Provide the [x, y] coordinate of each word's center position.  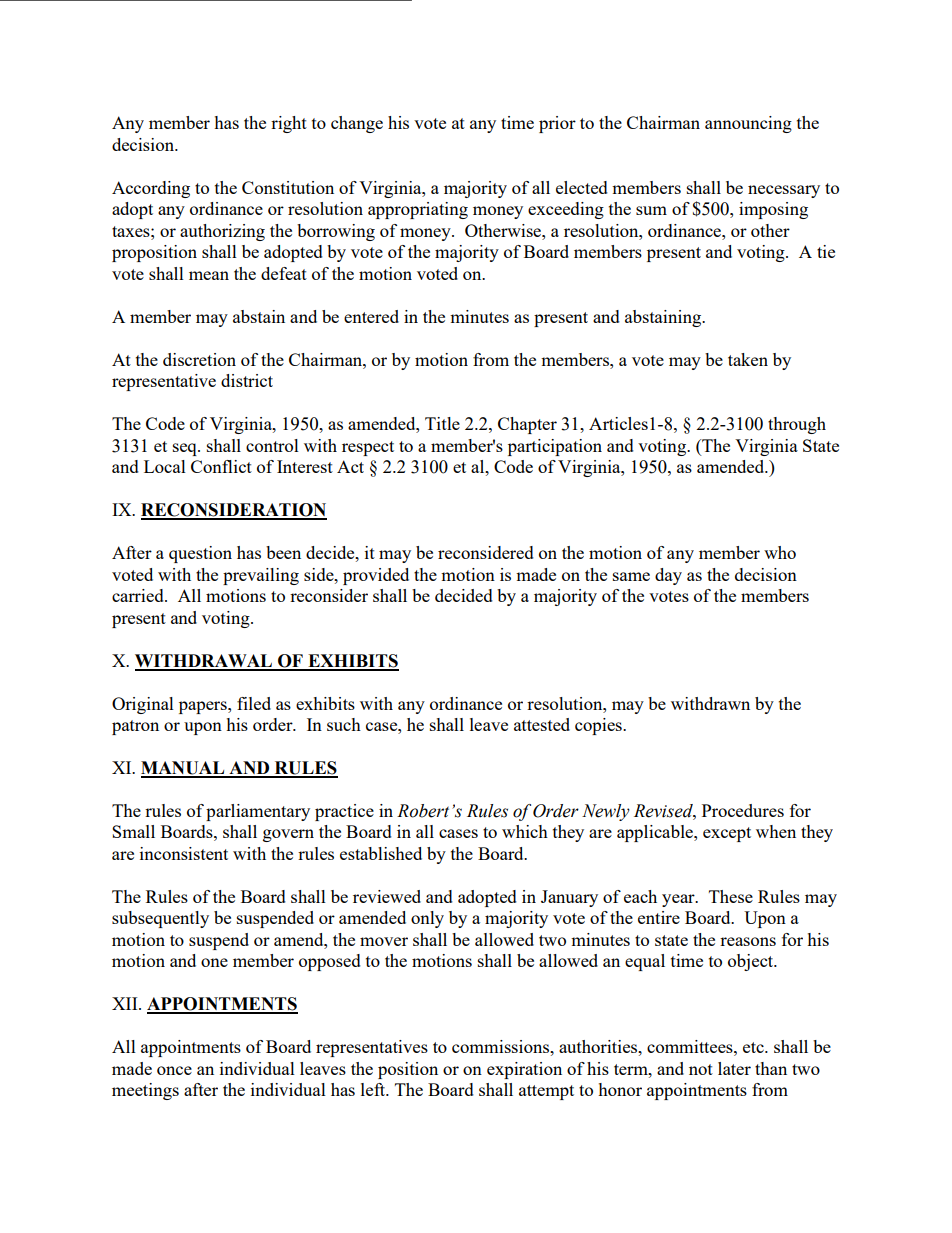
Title [442, 423]
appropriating [418, 210]
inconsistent [184, 853]
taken [748, 359]
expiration [524, 1070]
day [668, 576]
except [727, 834]
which [525, 831]
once [174, 1070]
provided [376, 576]
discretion [199, 359]
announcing [748, 124]
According [151, 189]
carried [139, 595]
